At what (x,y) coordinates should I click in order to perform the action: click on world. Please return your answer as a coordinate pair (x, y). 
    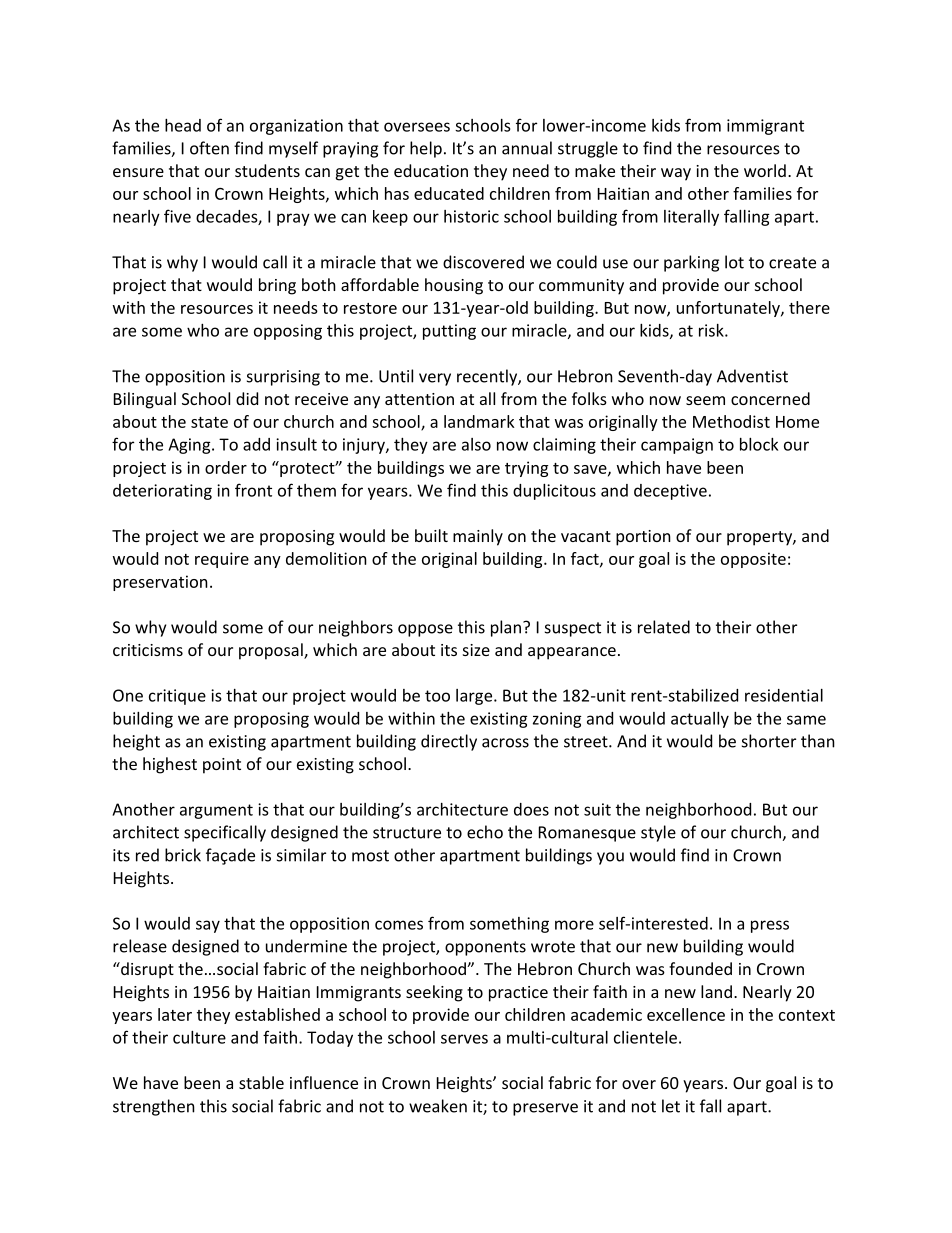
    Looking at the image, I should click on (765, 170).
